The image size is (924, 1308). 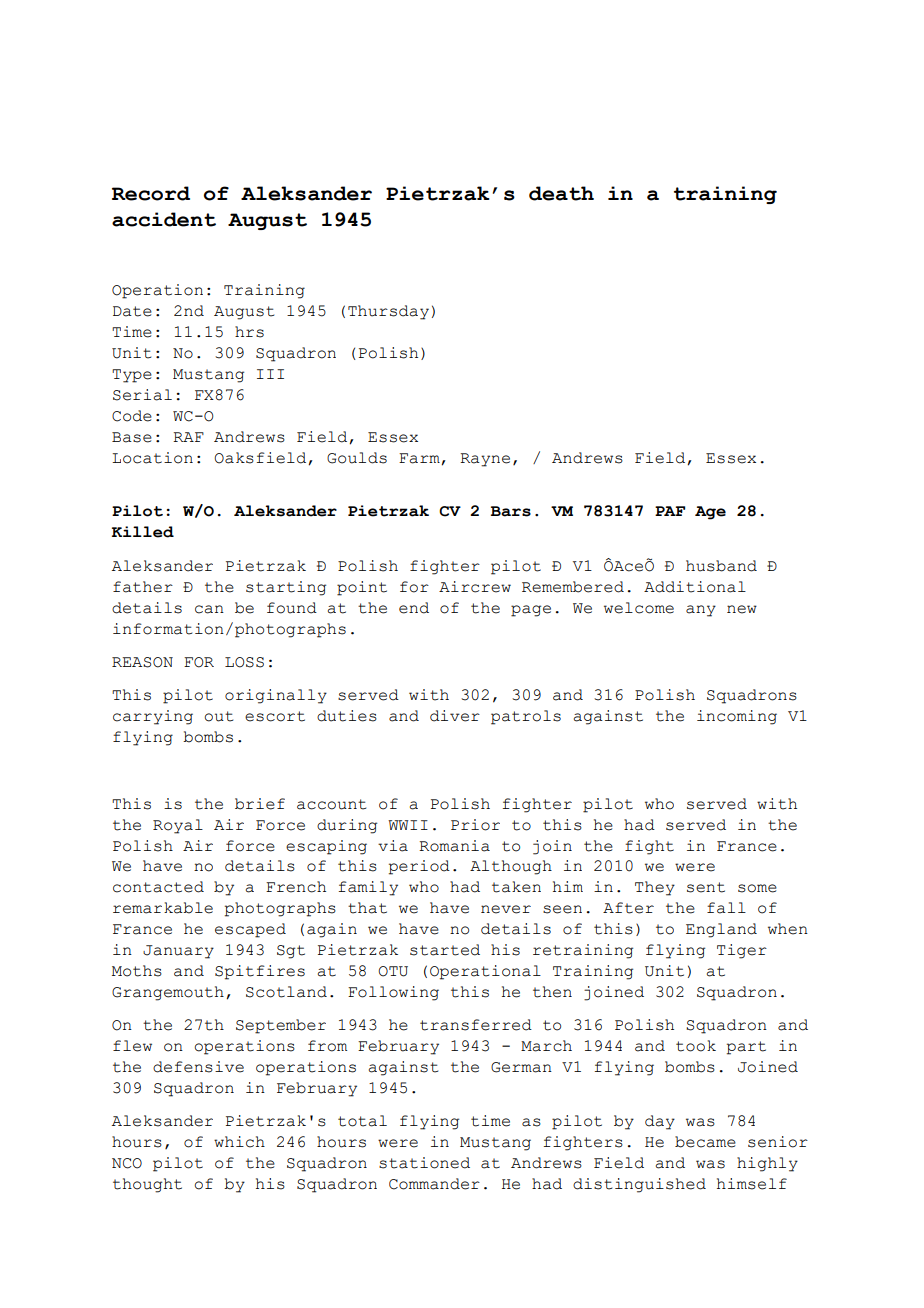 What do you see at coordinates (209, 609) in the document?
I see `can` at bounding box center [209, 609].
